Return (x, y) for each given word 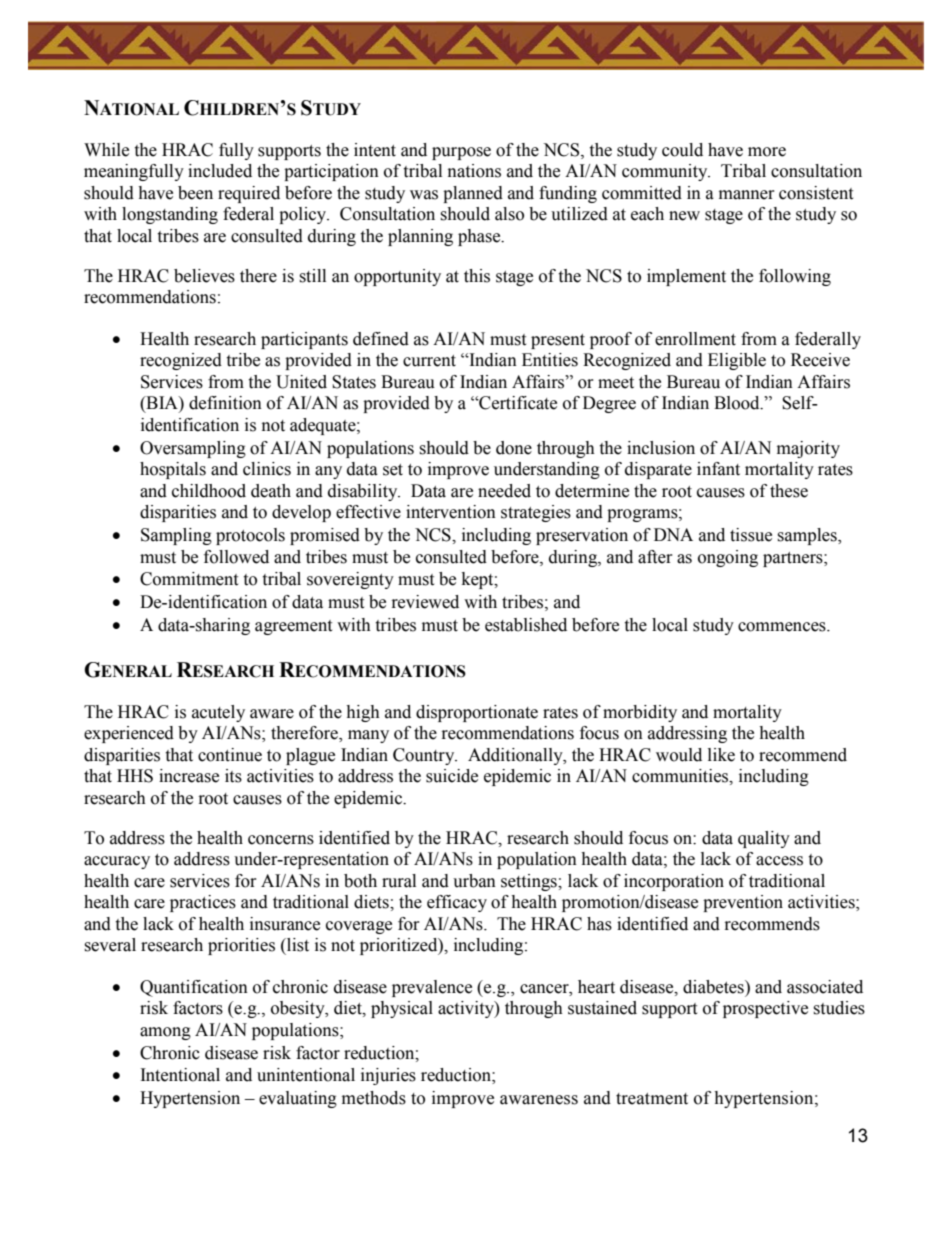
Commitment (189, 579)
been (195, 193)
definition (225, 403)
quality (764, 839)
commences (783, 627)
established (526, 625)
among (165, 1033)
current (429, 361)
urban (474, 881)
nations (474, 171)
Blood (738, 403)
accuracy (117, 862)
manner (747, 195)
